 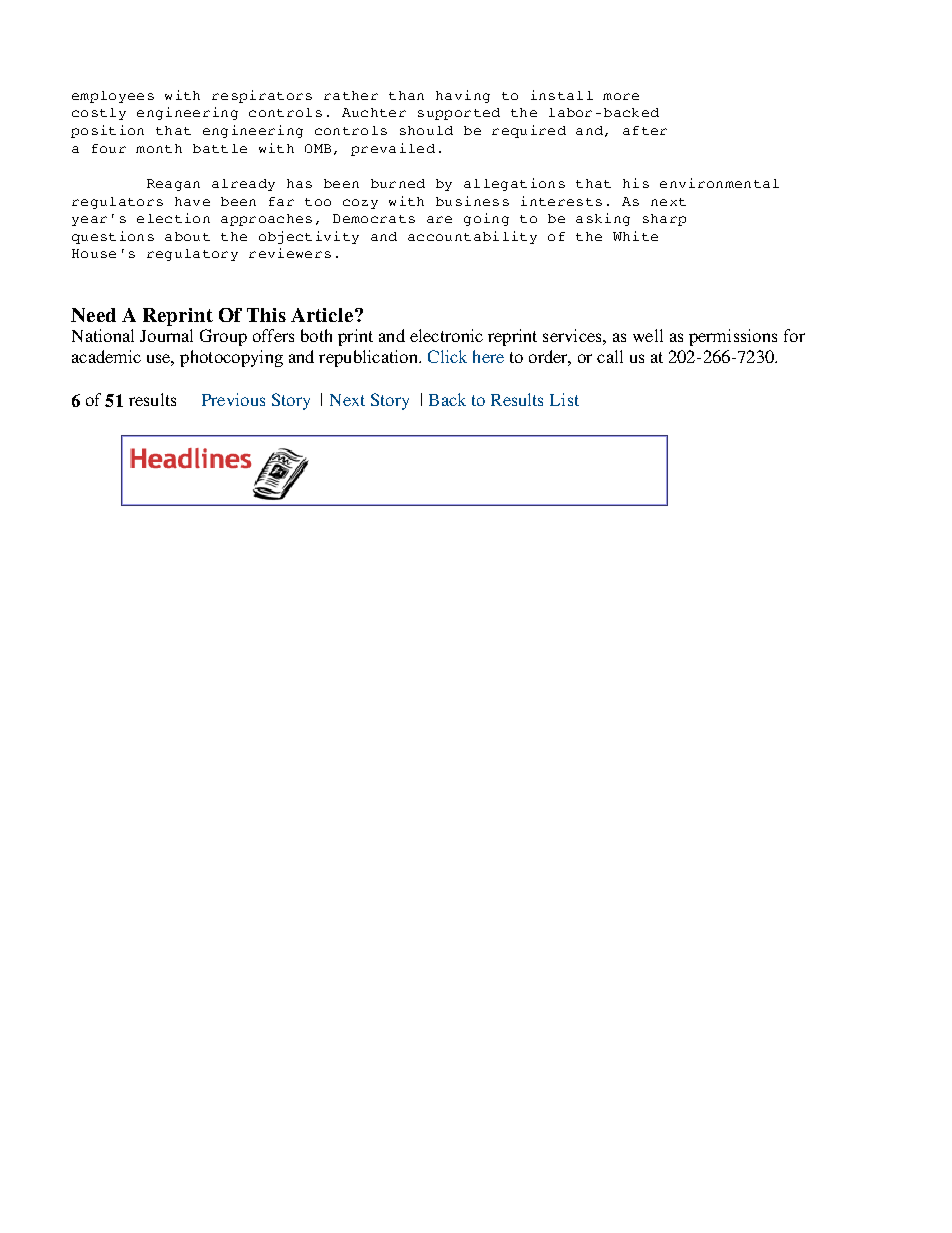 What do you see at coordinates (233, 399) in the screenshot?
I see `Previous` at bounding box center [233, 399].
